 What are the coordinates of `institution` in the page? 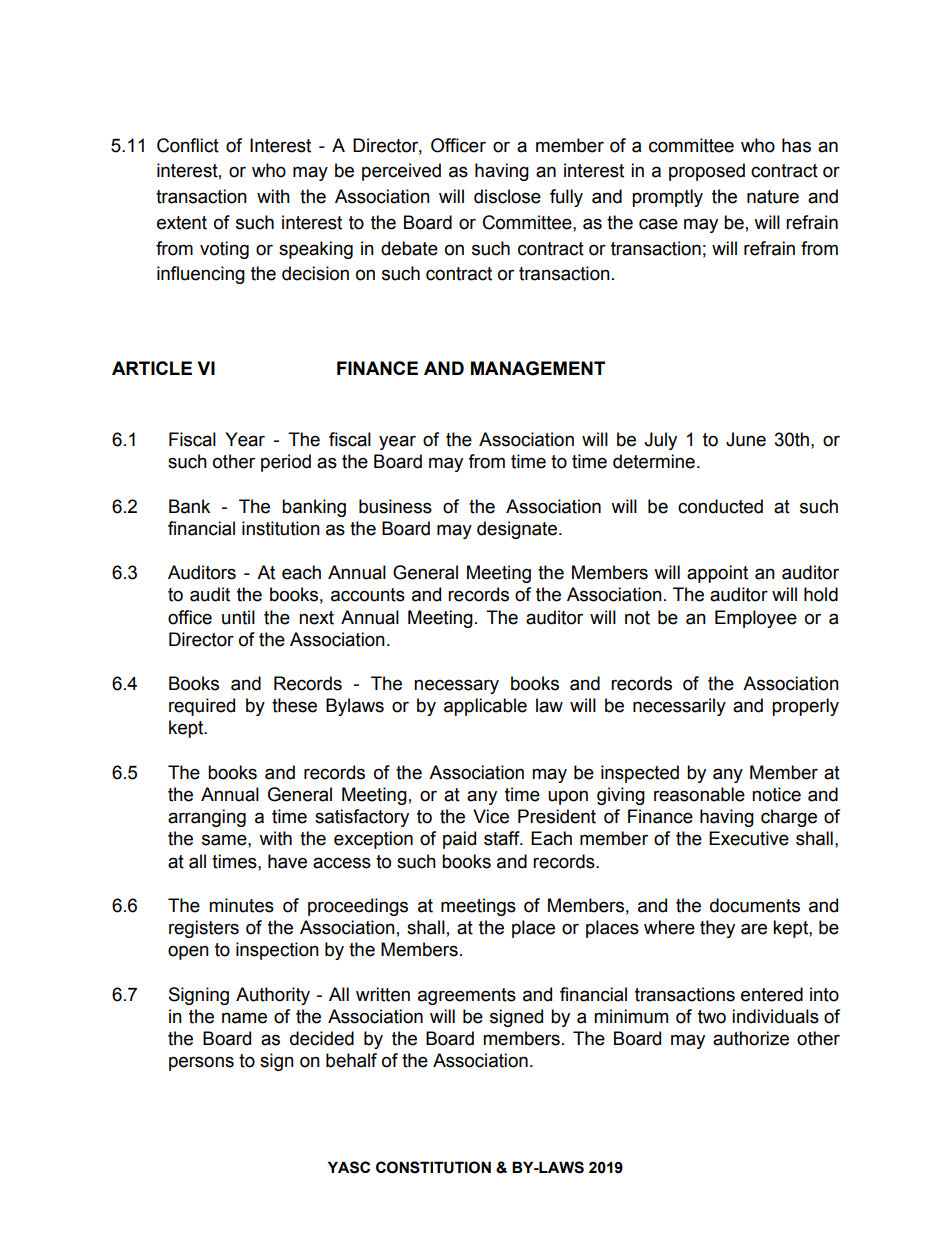 It's located at (281, 528).
